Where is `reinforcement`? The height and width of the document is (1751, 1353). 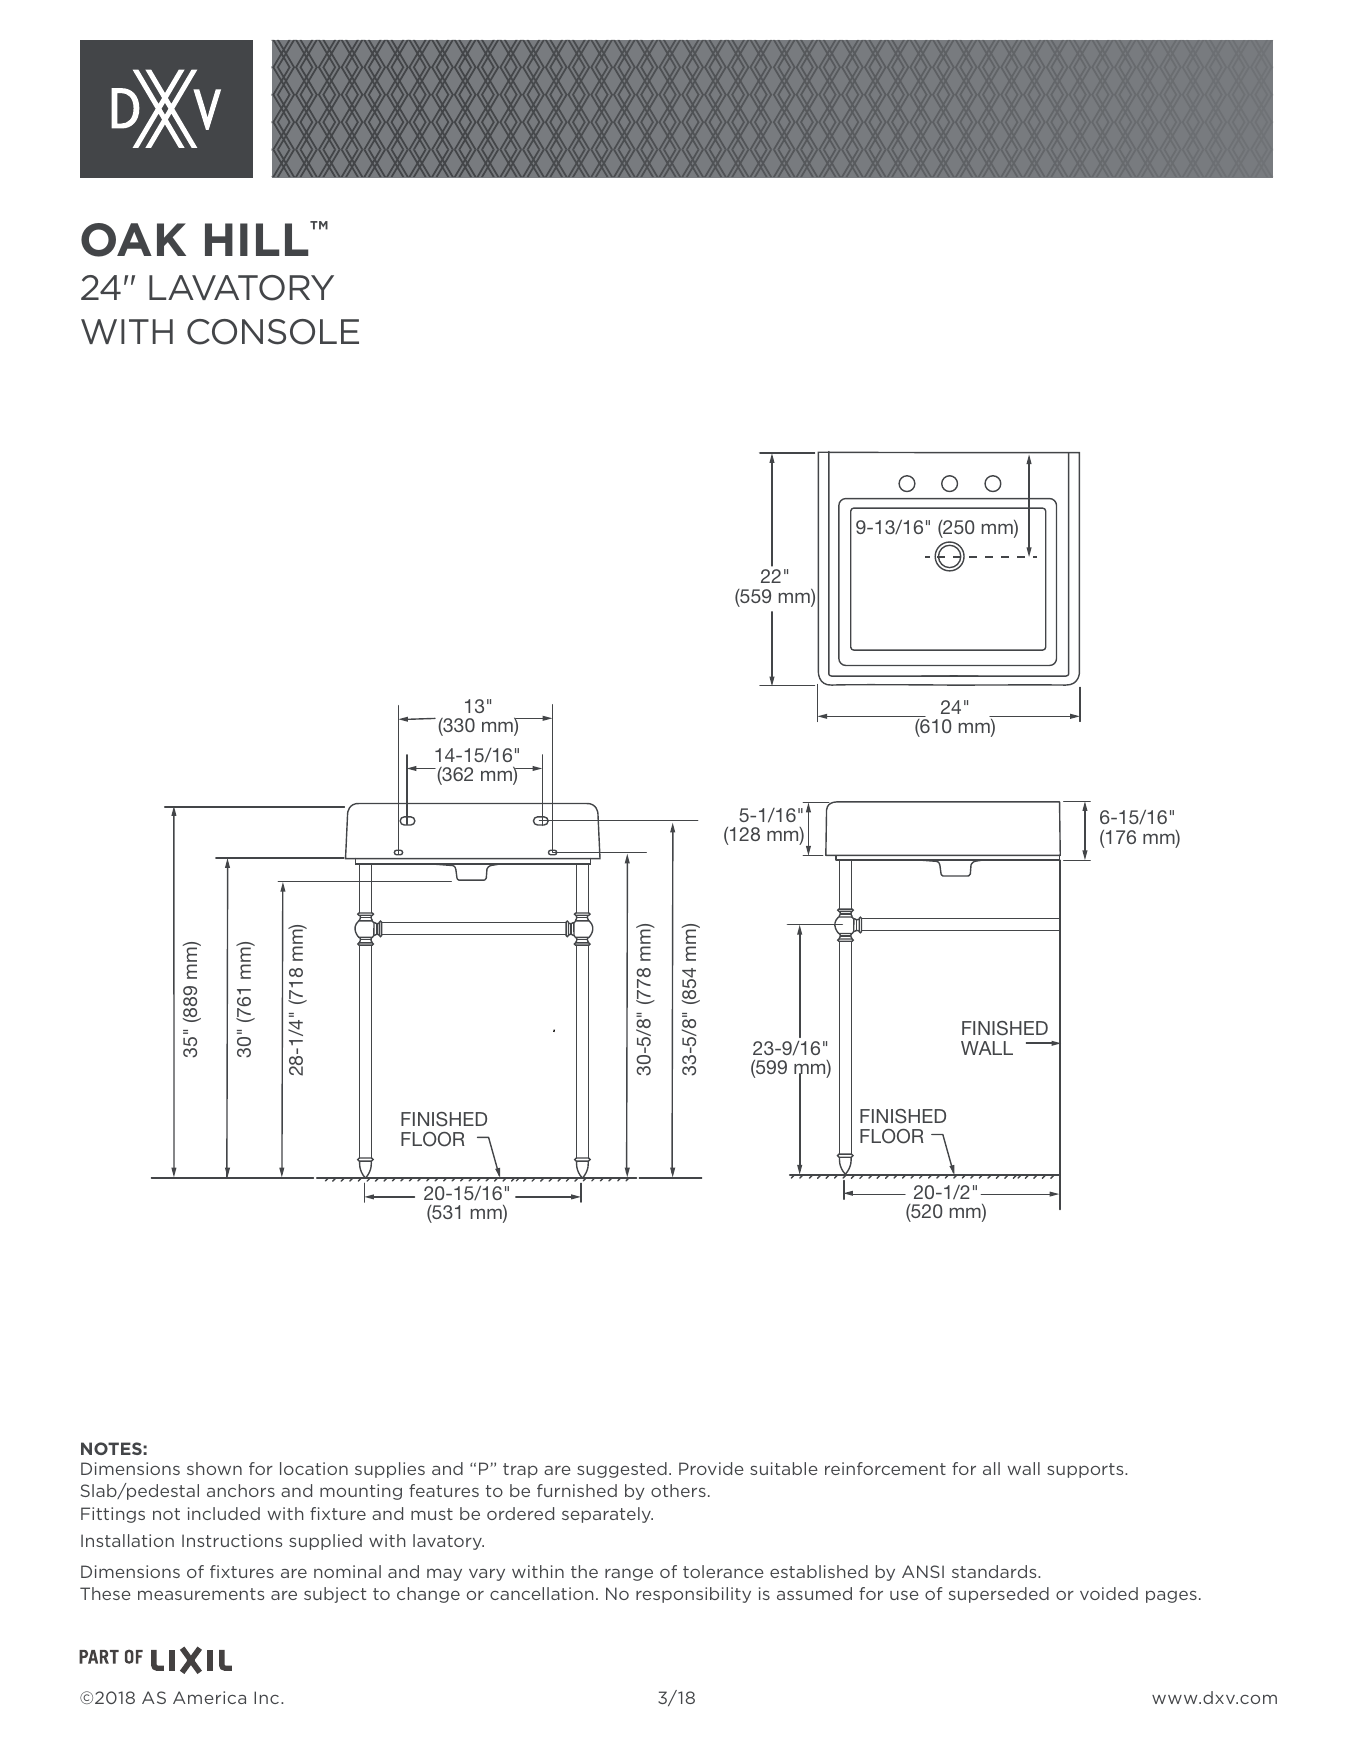
reinforcement is located at coordinates (885, 1468).
